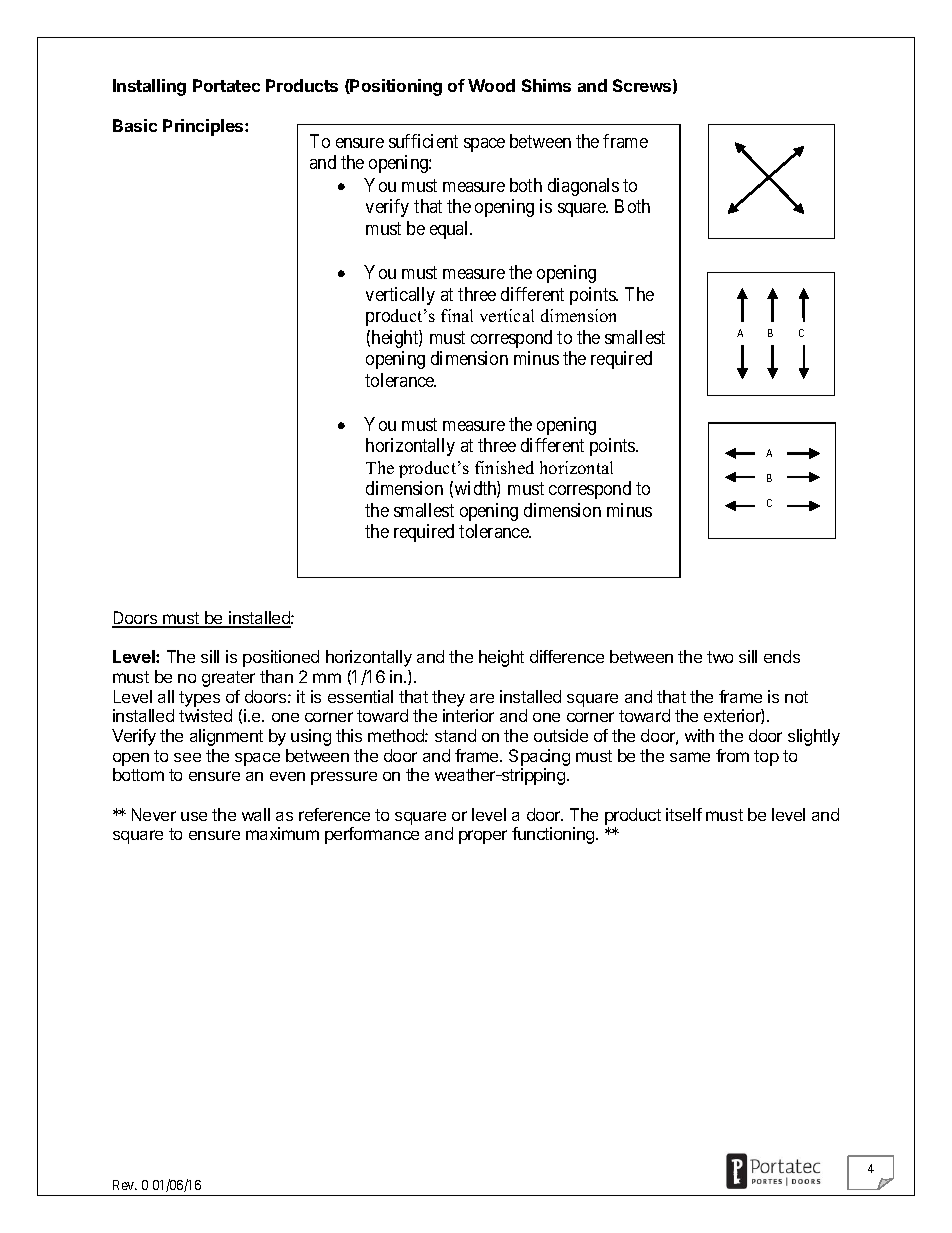  What do you see at coordinates (491, 85) in the screenshot?
I see `Wood` at bounding box center [491, 85].
